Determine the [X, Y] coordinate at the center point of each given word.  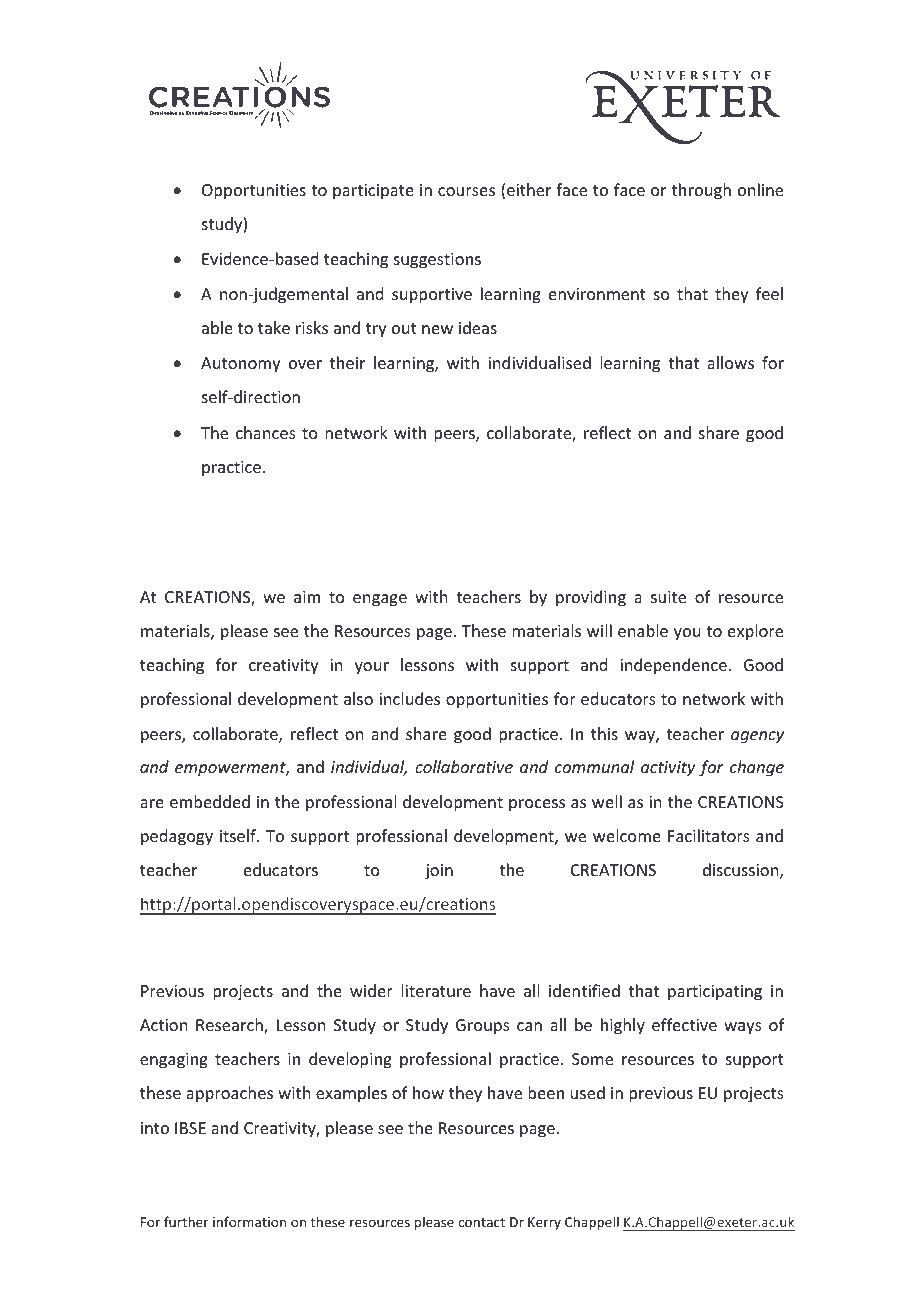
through [701, 191]
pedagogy [177, 837]
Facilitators [709, 835]
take [274, 327]
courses [466, 191]
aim [307, 597]
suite [668, 597]
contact [481, 1222]
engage [380, 600]
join [439, 872]
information [249, 1221]
